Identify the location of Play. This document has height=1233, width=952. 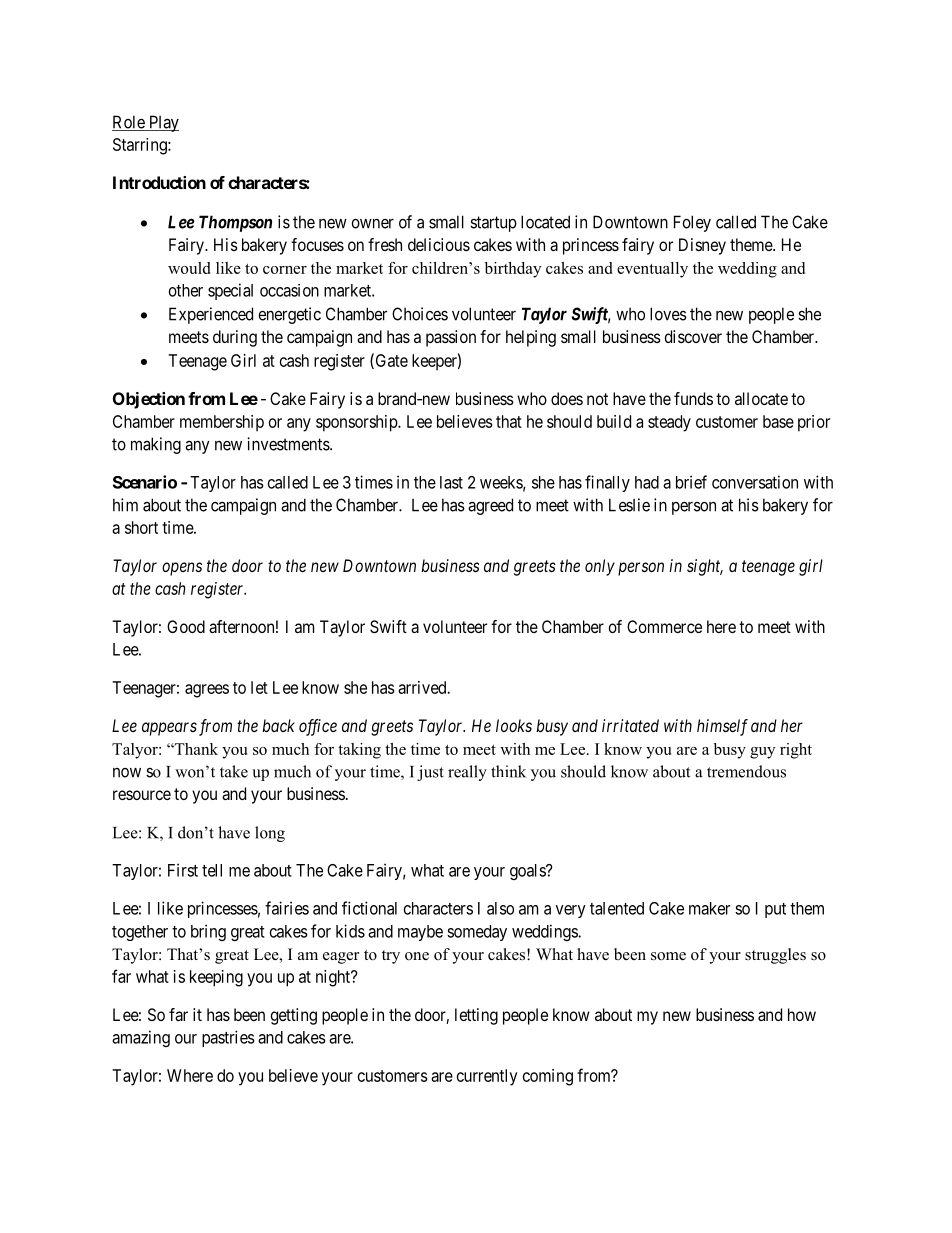
(163, 123).
